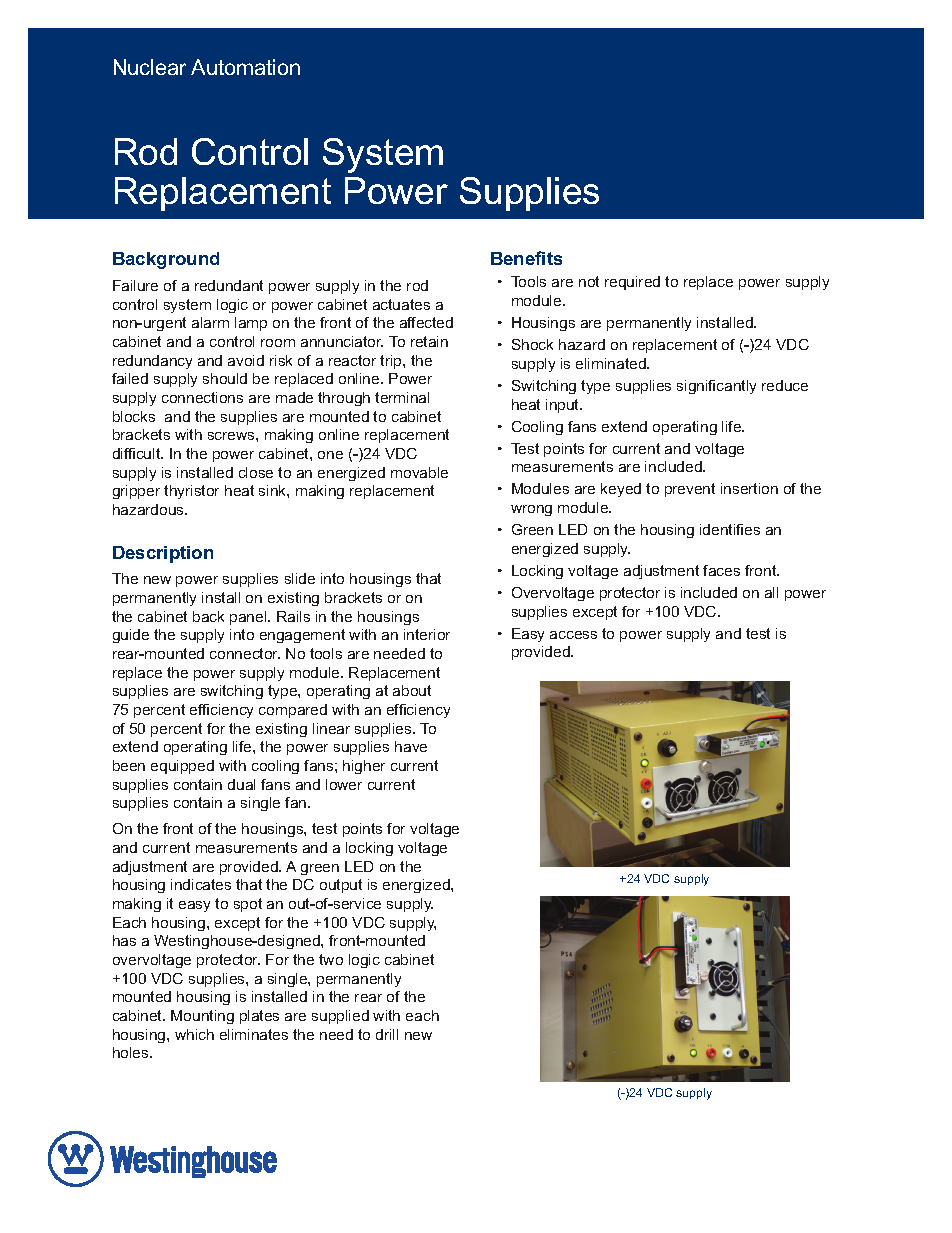 The height and width of the screenshot is (1233, 952). Describe the element at coordinates (573, 635) in the screenshot. I see `access` at that location.
